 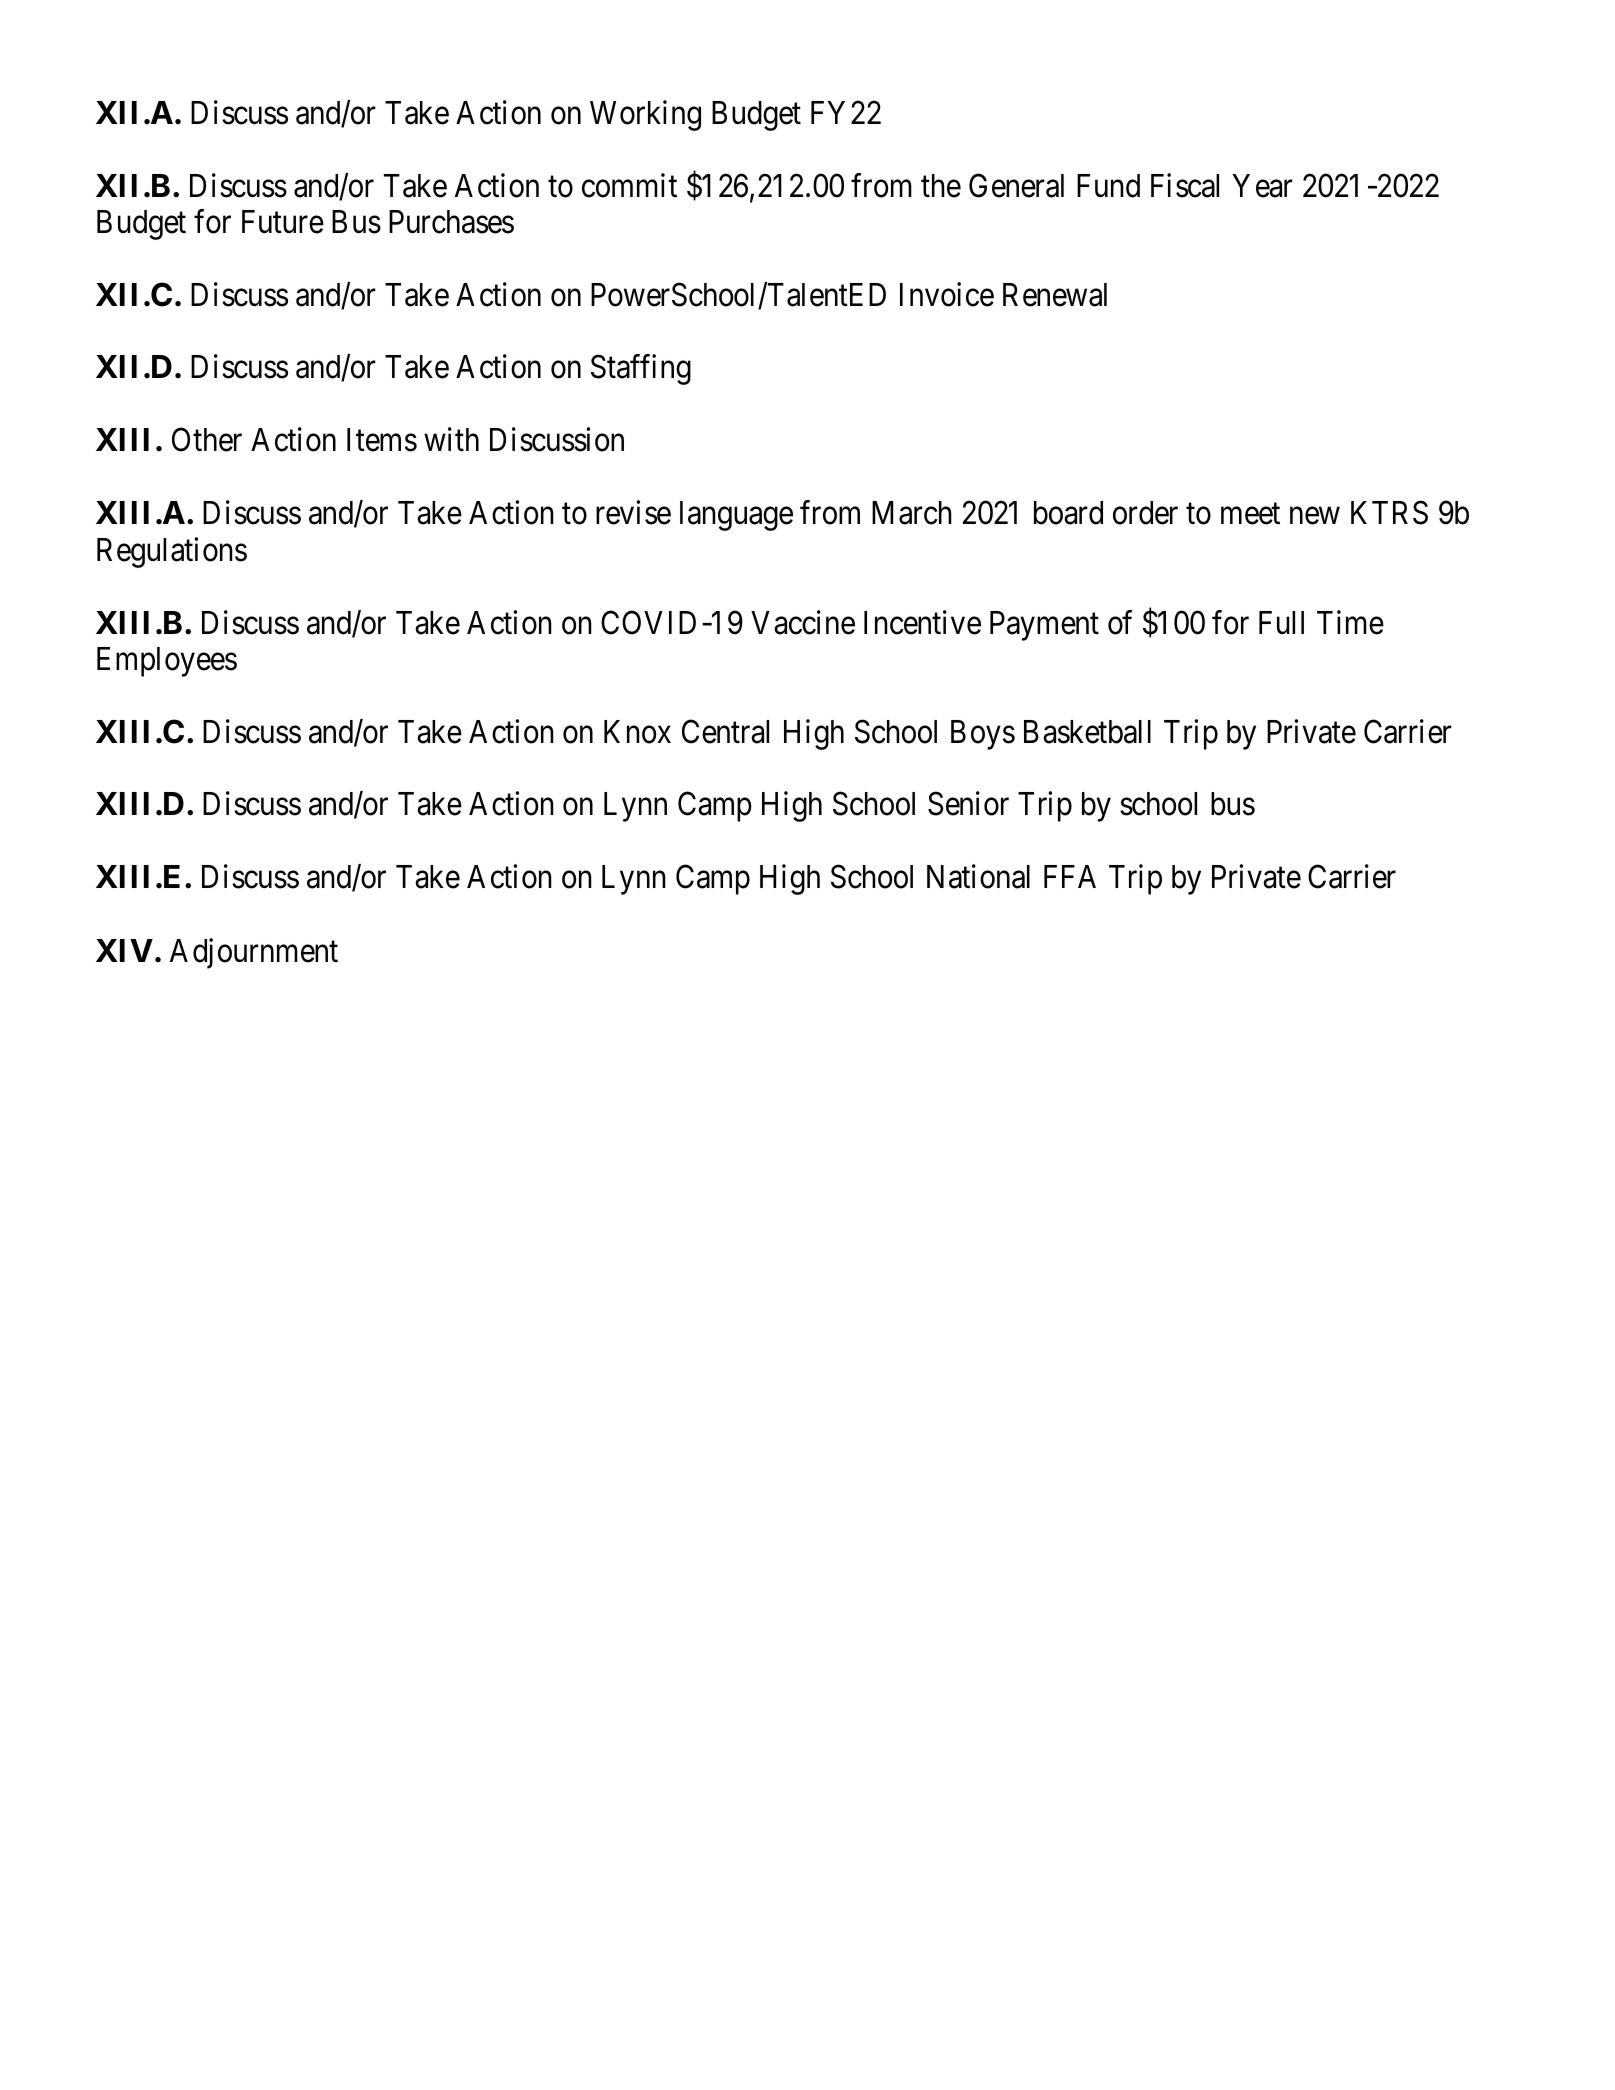 What do you see at coordinates (637, 732) in the image?
I see `Knox` at bounding box center [637, 732].
